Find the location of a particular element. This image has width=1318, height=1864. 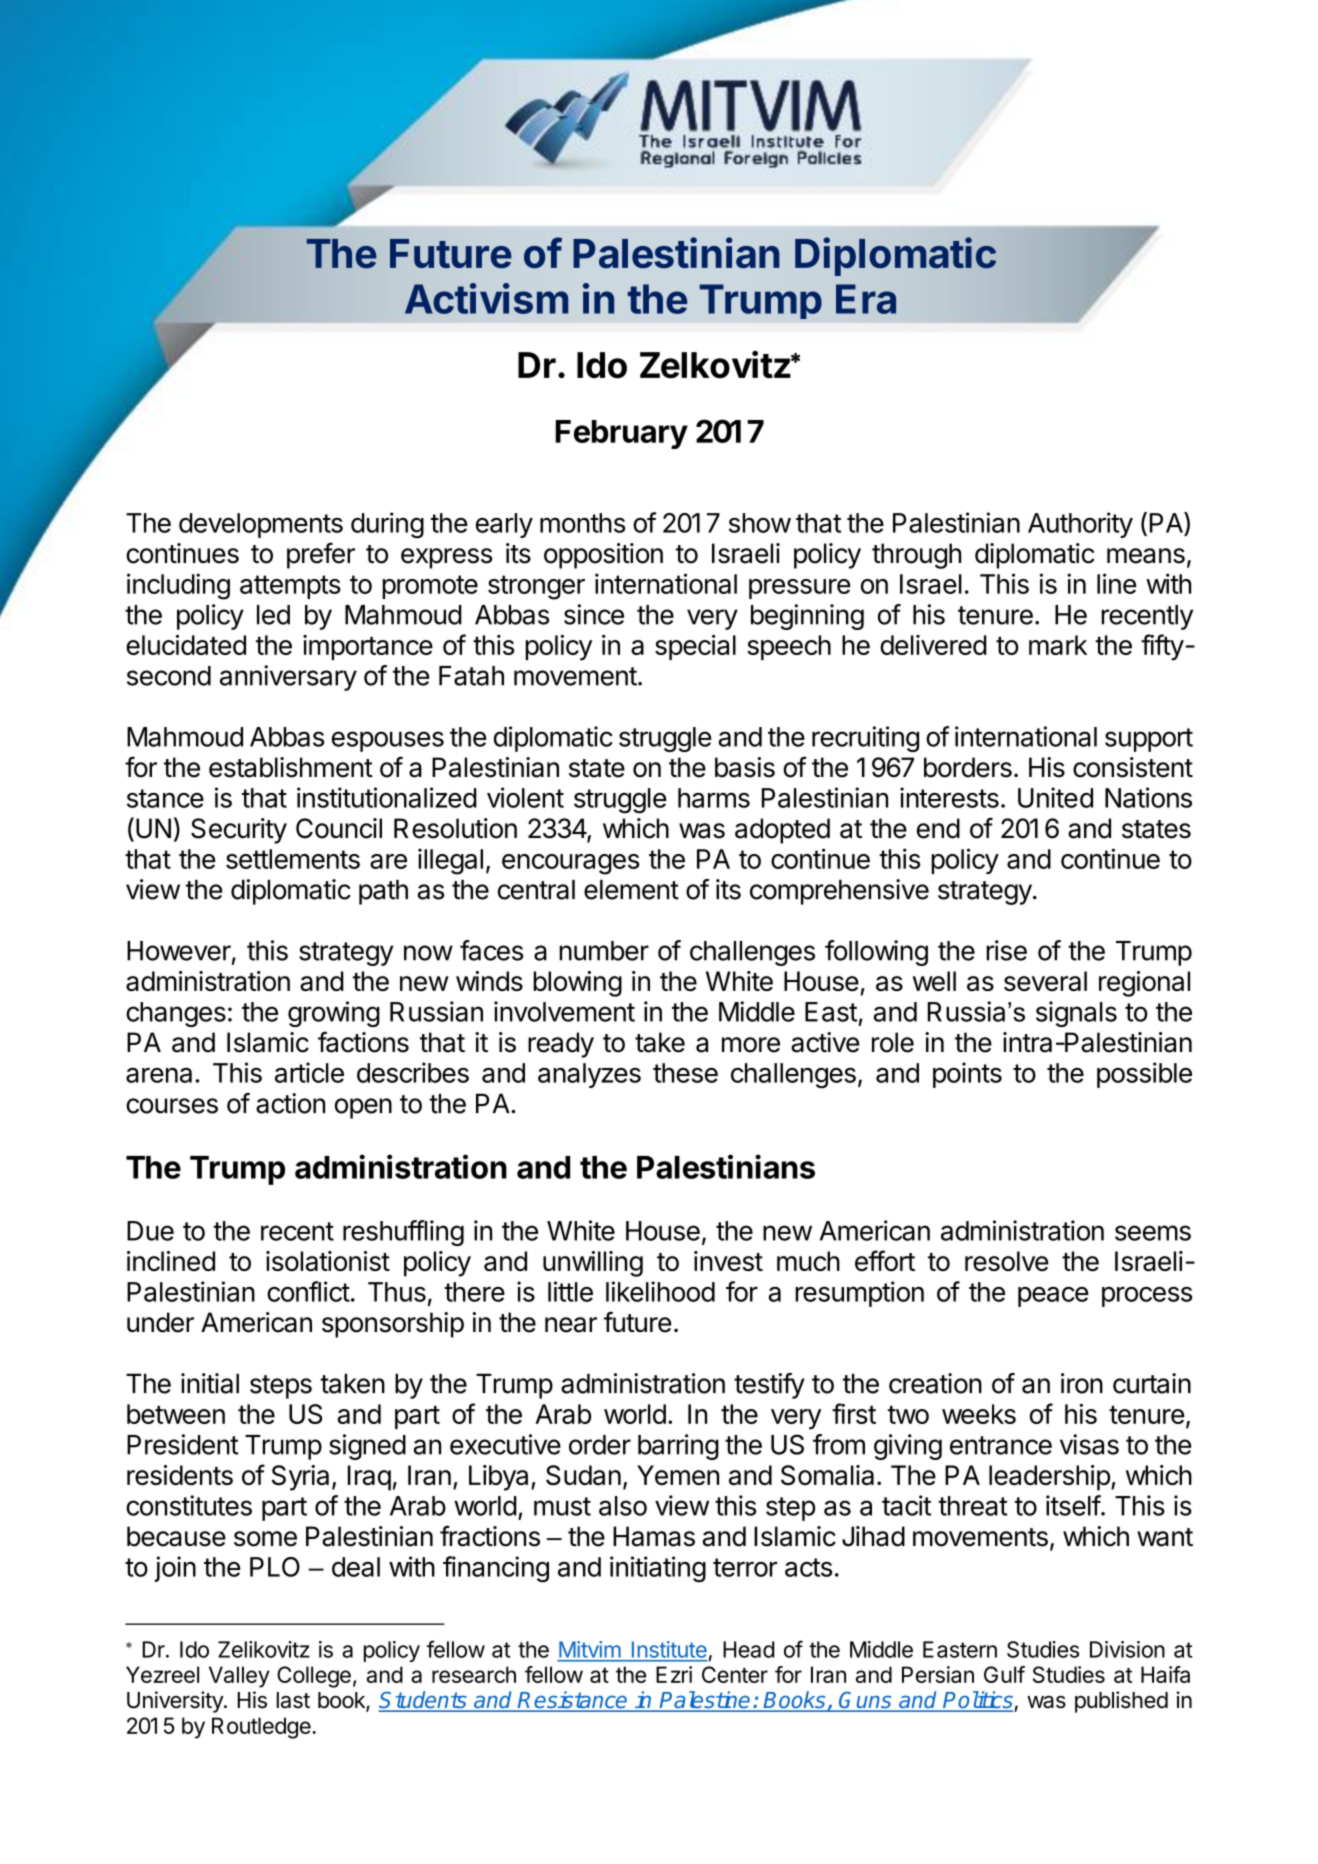

Activism is located at coordinates (486, 298).
